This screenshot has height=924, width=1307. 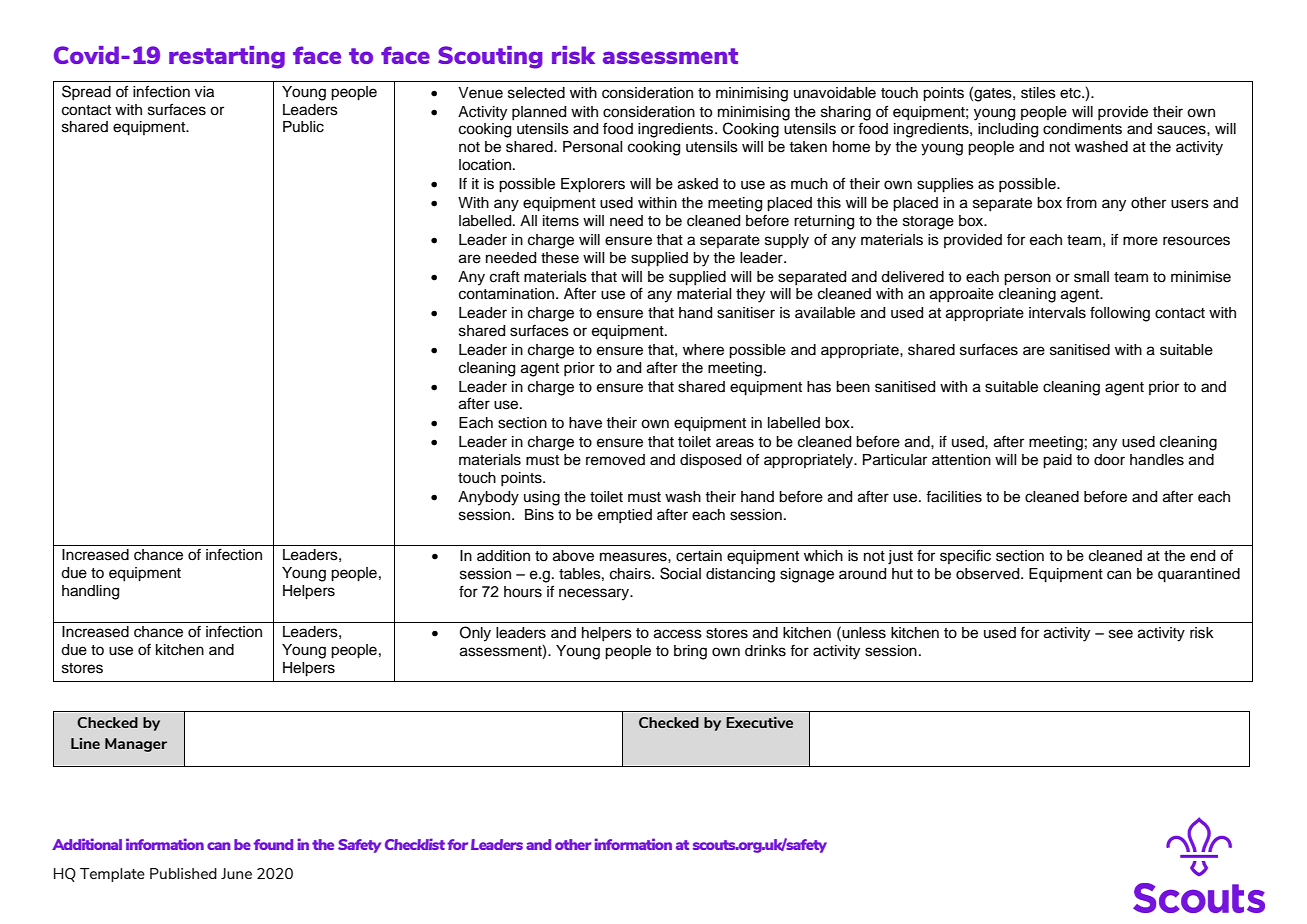 I want to click on intervals, so click(x=1057, y=313).
